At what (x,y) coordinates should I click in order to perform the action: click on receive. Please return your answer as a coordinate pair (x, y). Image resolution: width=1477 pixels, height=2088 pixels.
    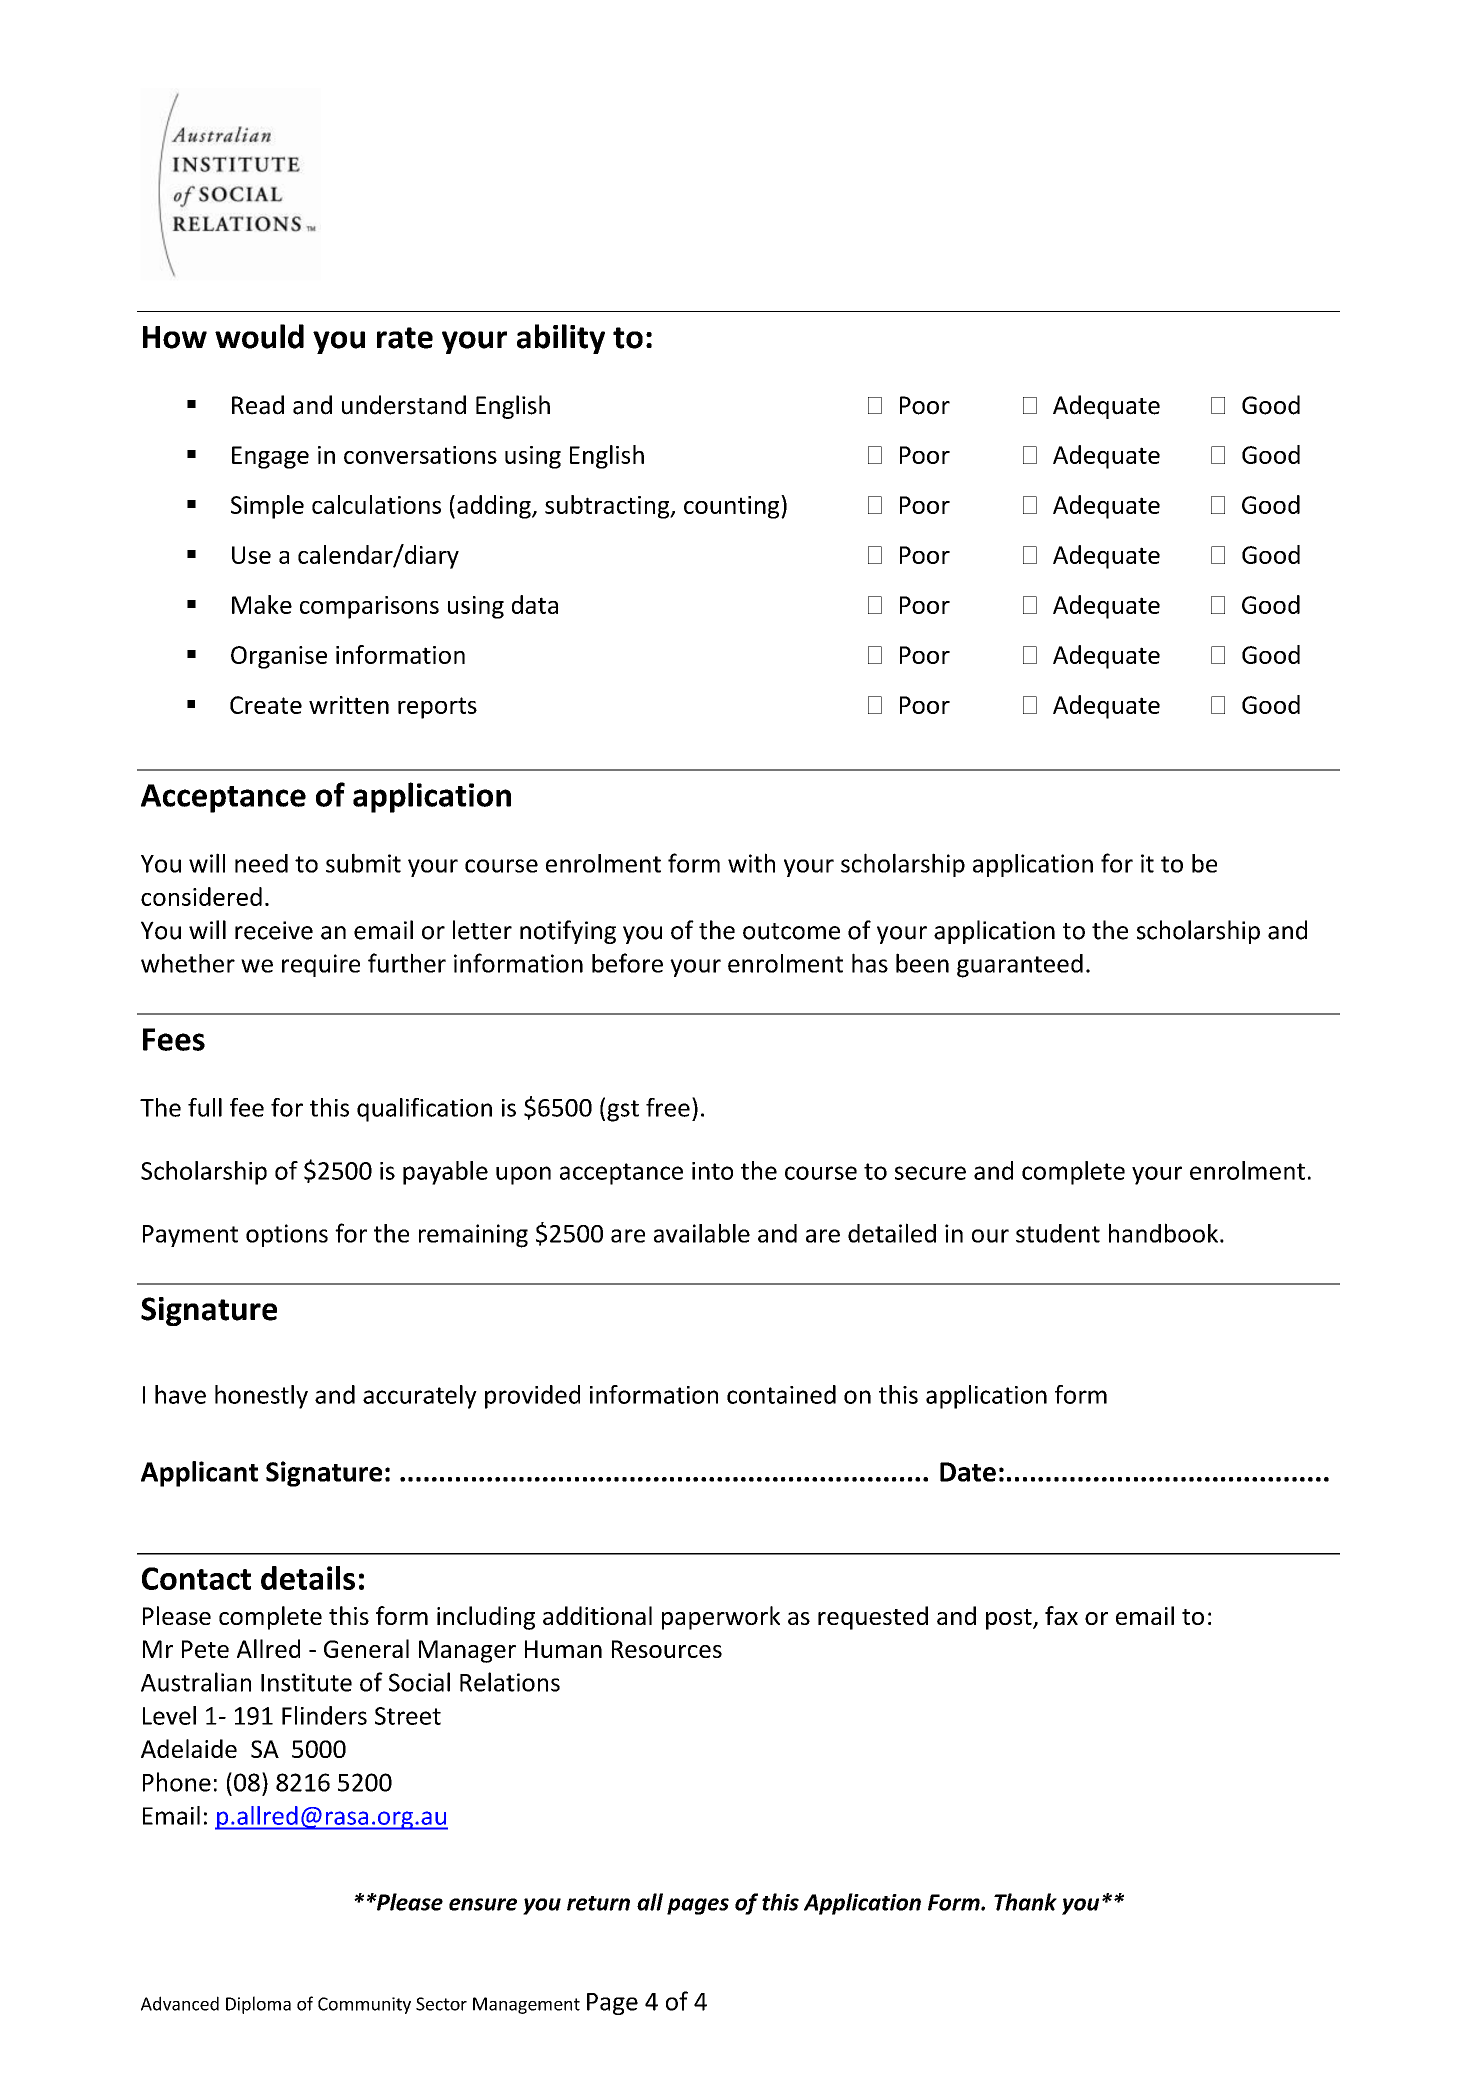
    Looking at the image, I should click on (274, 930).
